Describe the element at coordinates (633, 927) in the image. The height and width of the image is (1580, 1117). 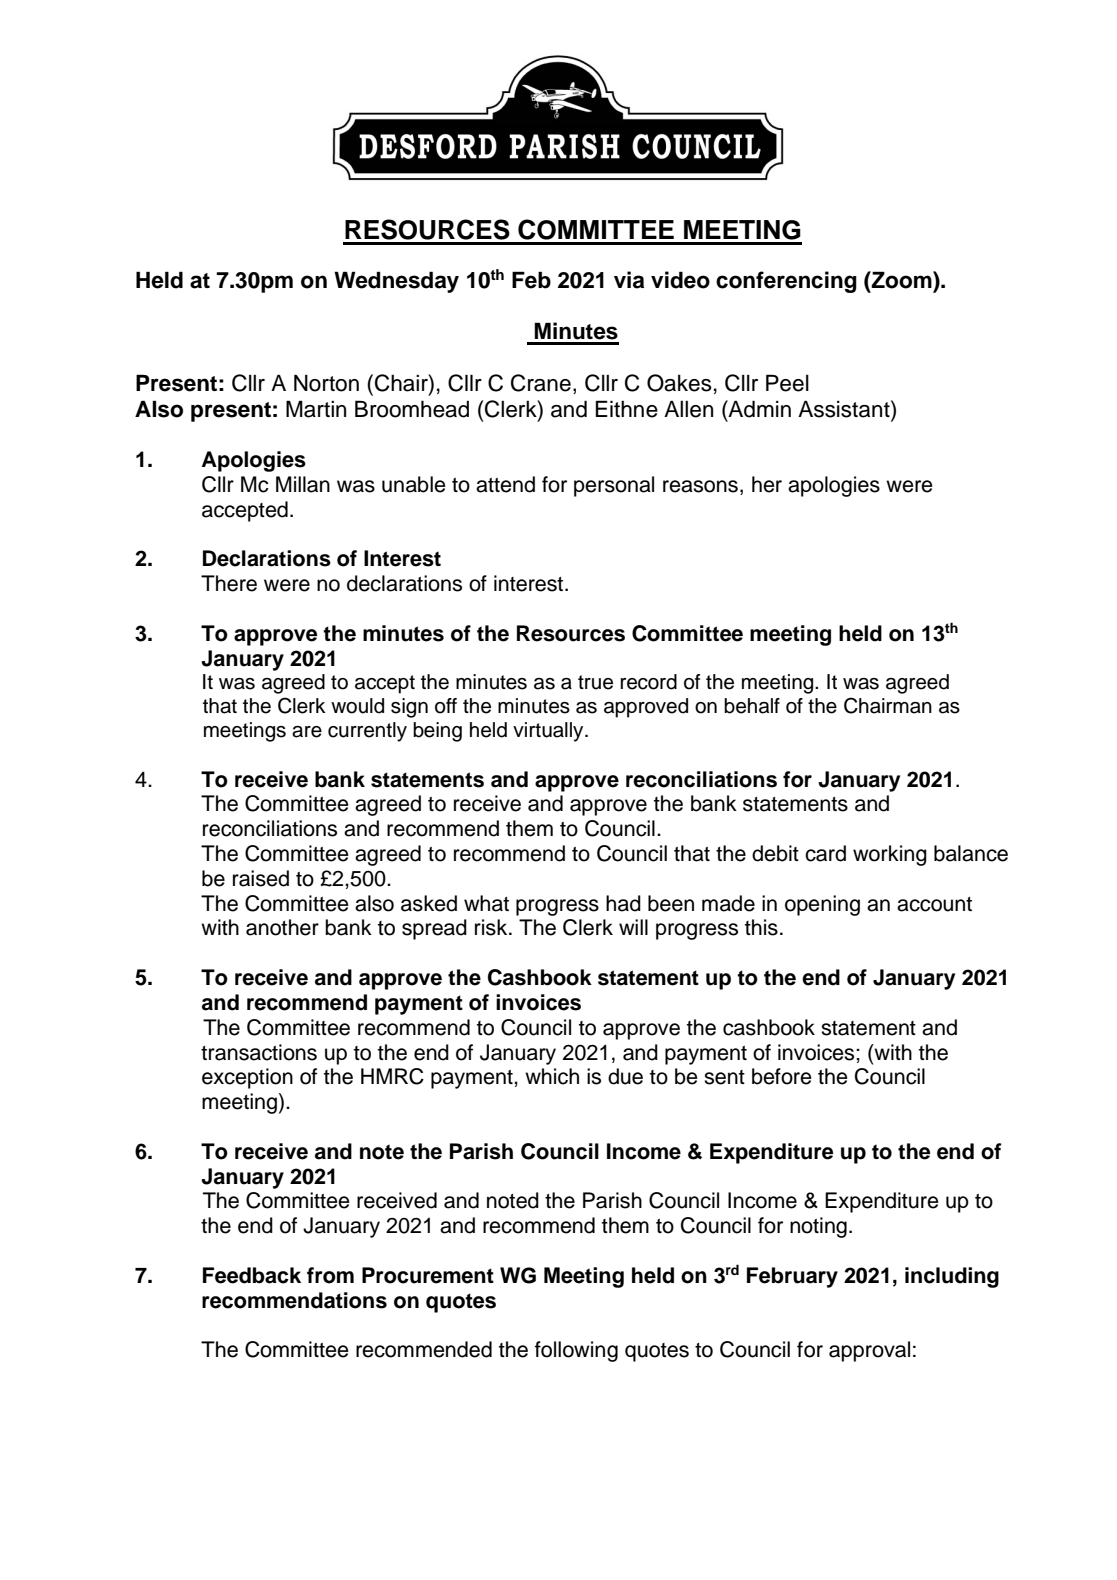
I see `will` at that location.
